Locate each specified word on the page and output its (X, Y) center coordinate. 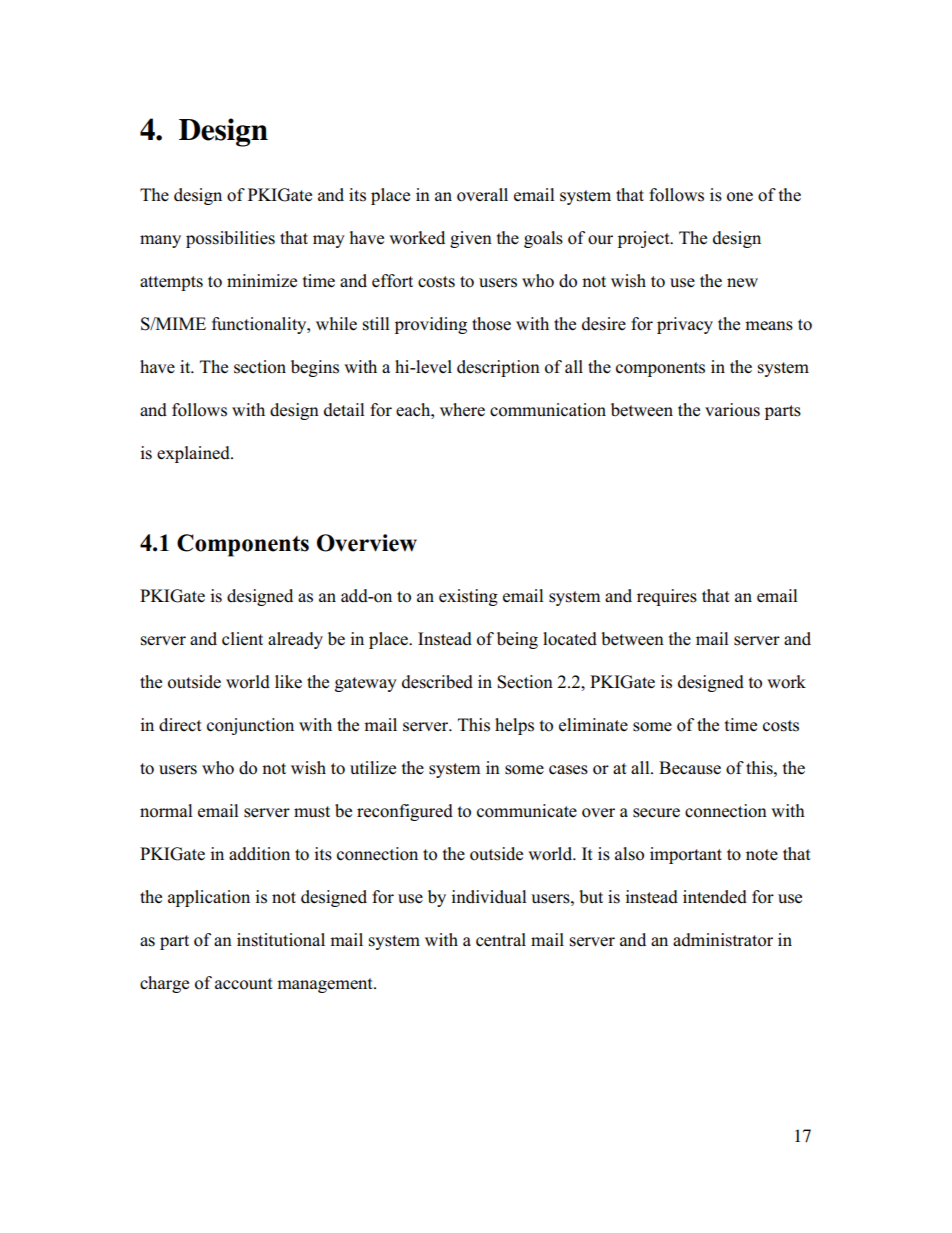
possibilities (230, 239)
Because (690, 768)
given (471, 239)
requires (667, 597)
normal (166, 811)
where (462, 410)
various (732, 410)
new (742, 283)
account (244, 984)
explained (194, 454)
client (242, 639)
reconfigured (405, 812)
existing (468, 597)
